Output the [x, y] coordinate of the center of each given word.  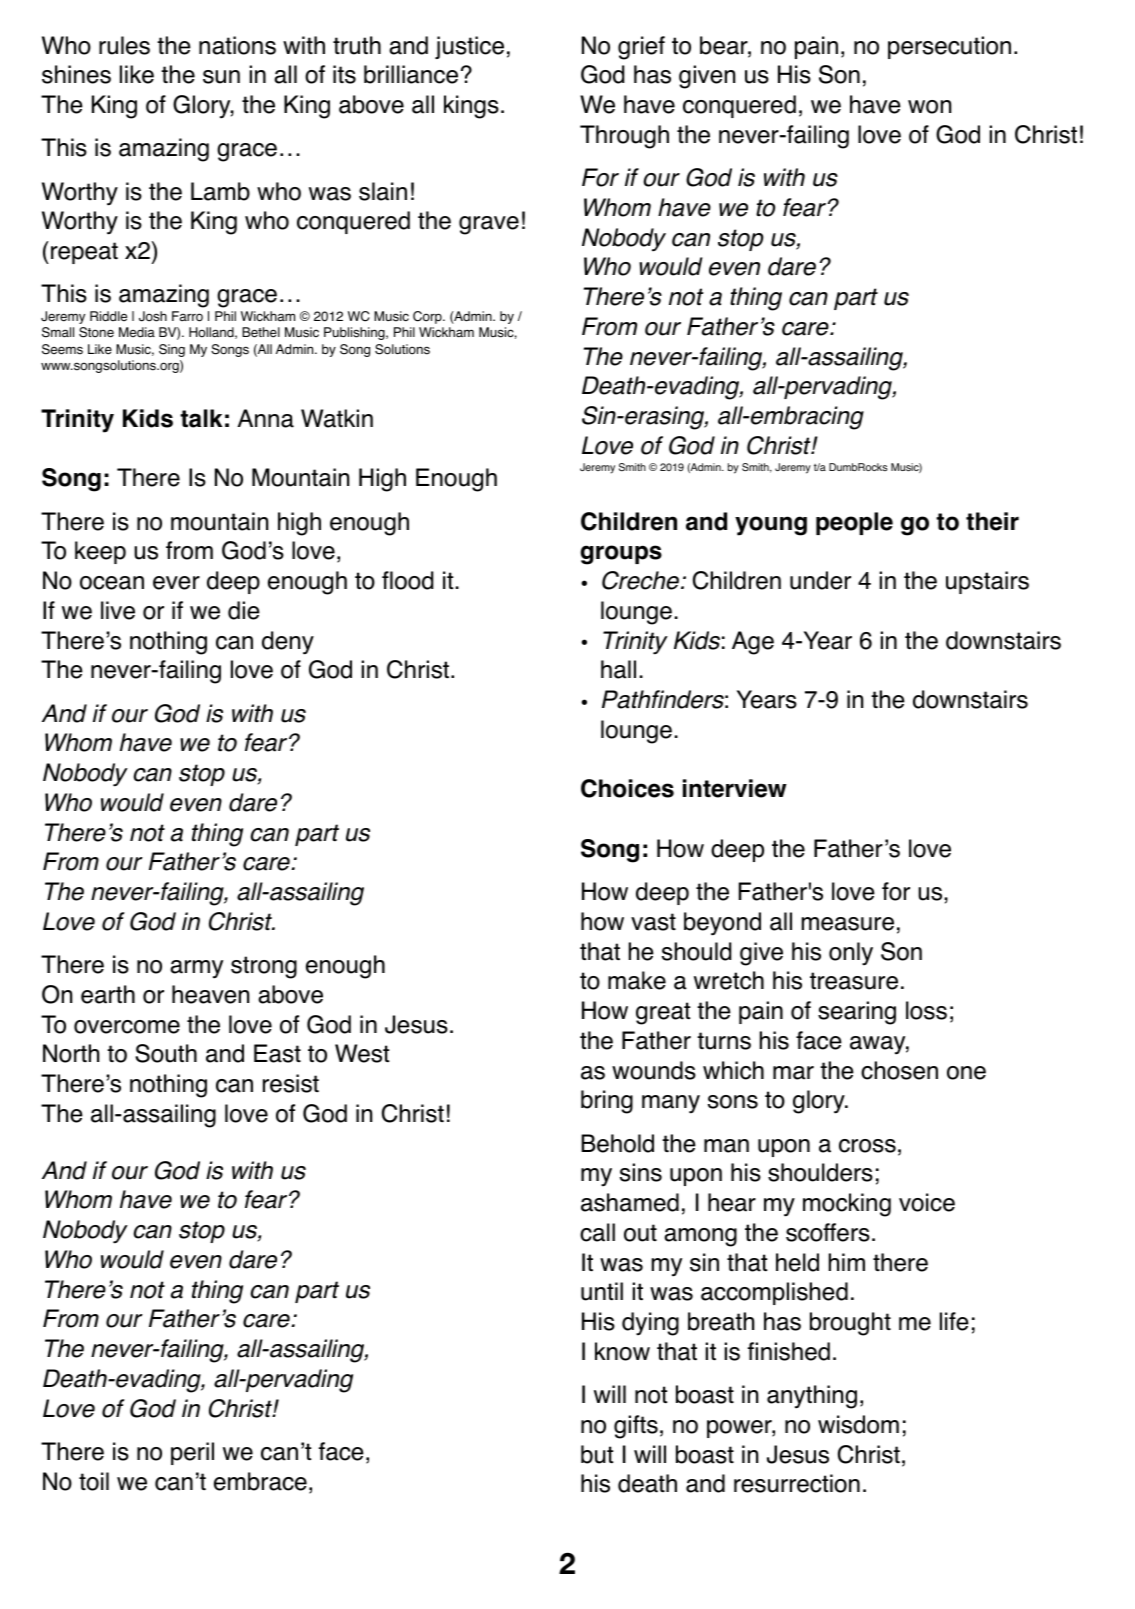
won [929, 107]
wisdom [858, 1424]
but [597, 1454]
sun [221, 77]
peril [192, 1453]
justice [469, 47]
